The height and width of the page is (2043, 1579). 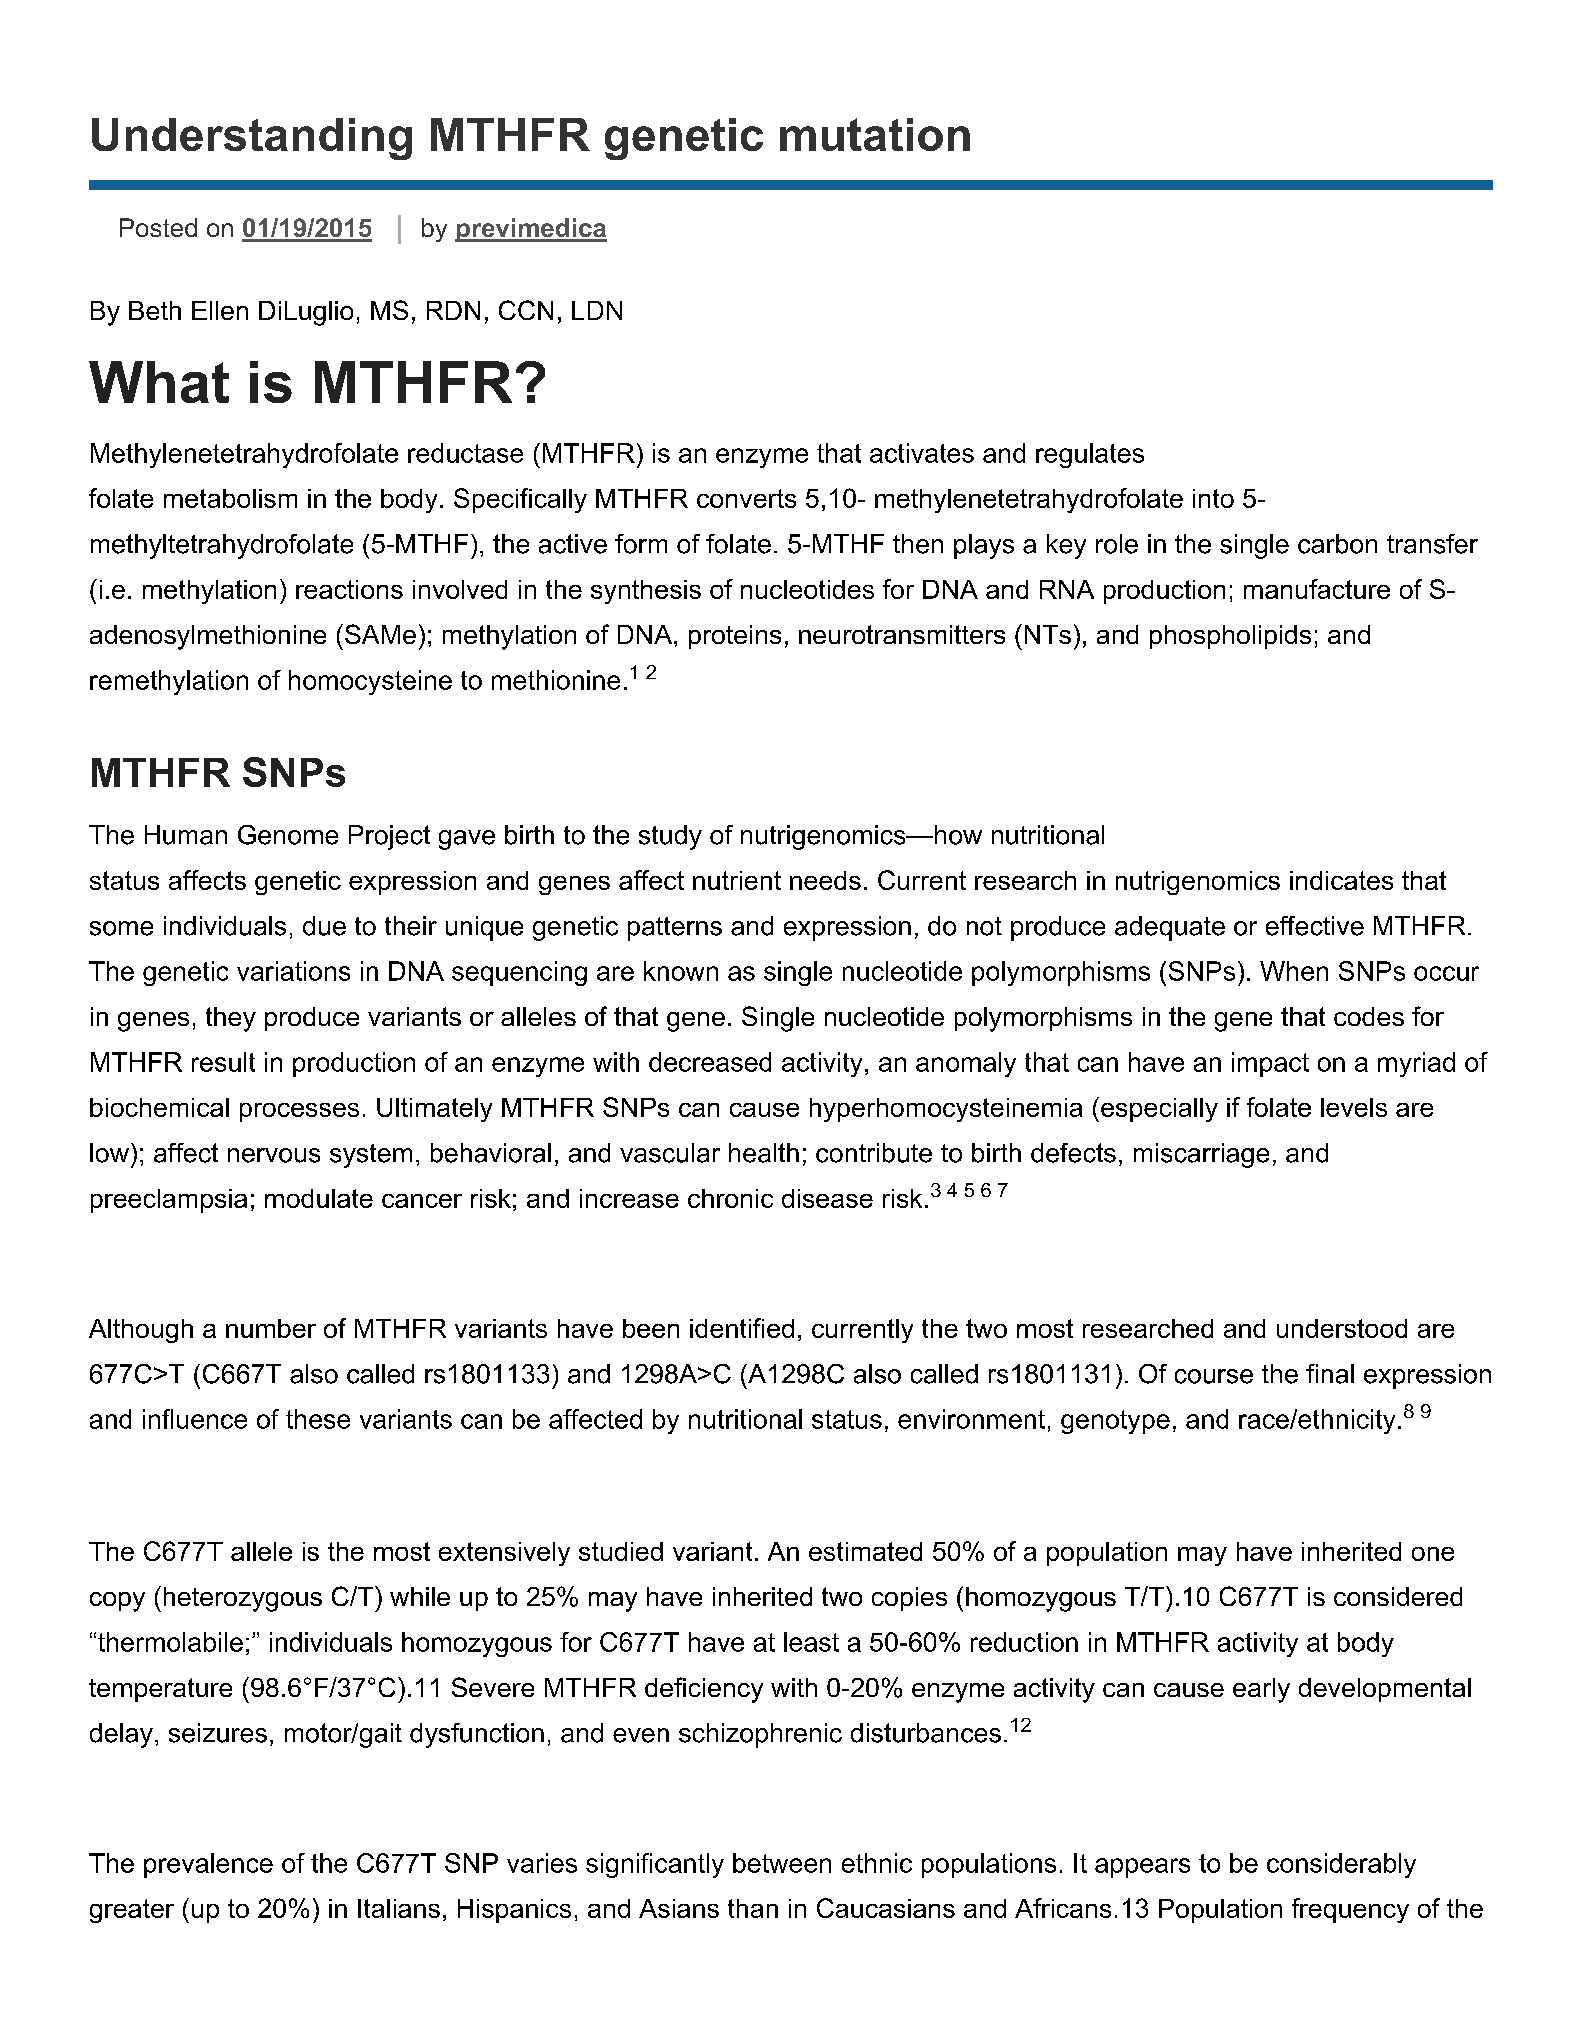 I want to click on Understanding, so click(x=252, y=139).
